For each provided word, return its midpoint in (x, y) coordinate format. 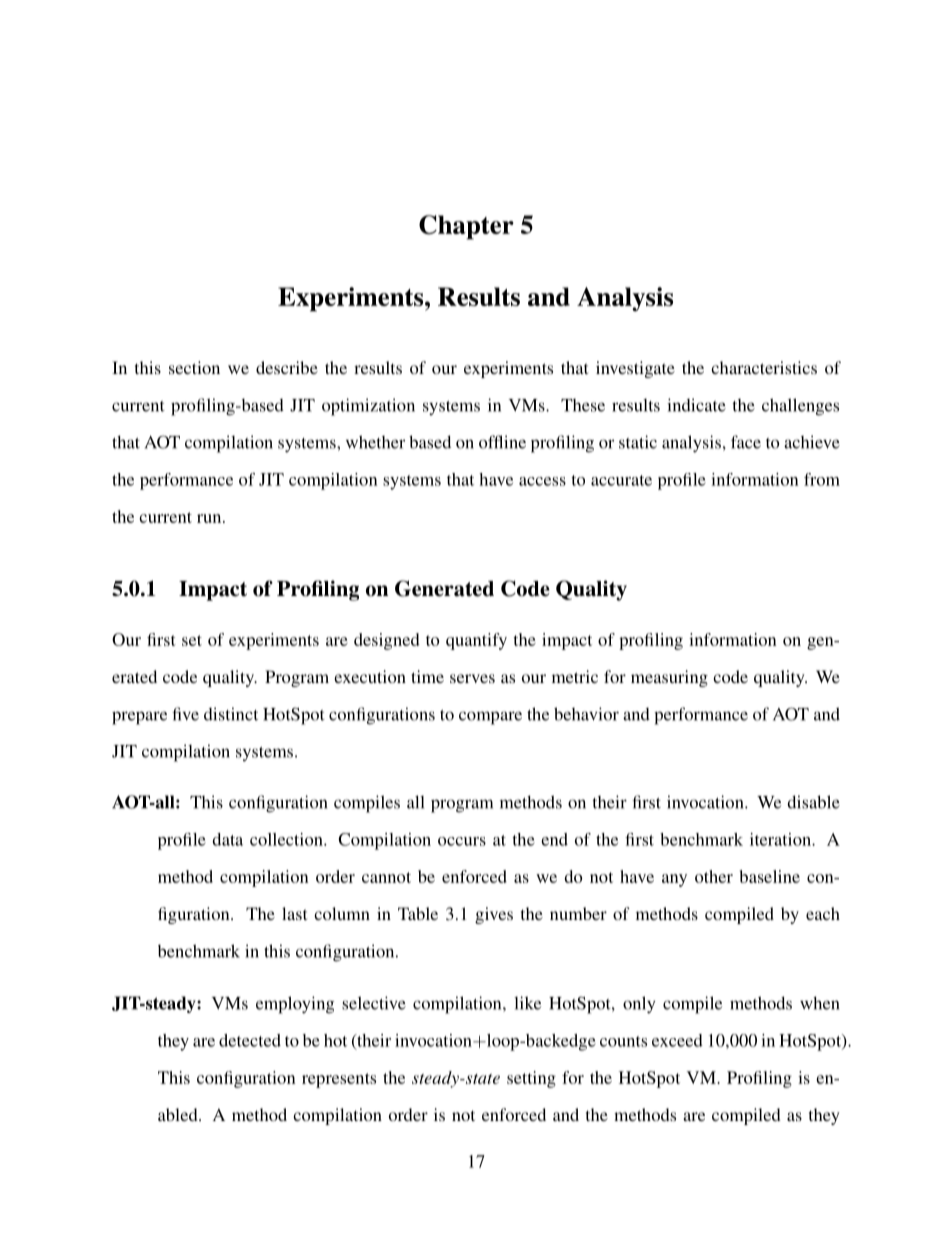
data (227, 839)
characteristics (764, 367)
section (194, 367)
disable (813, 802)
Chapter (466, 227)
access (542, 481)
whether (375, 442)
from (822, 479)
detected (250, 1040)
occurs (462, 841)
